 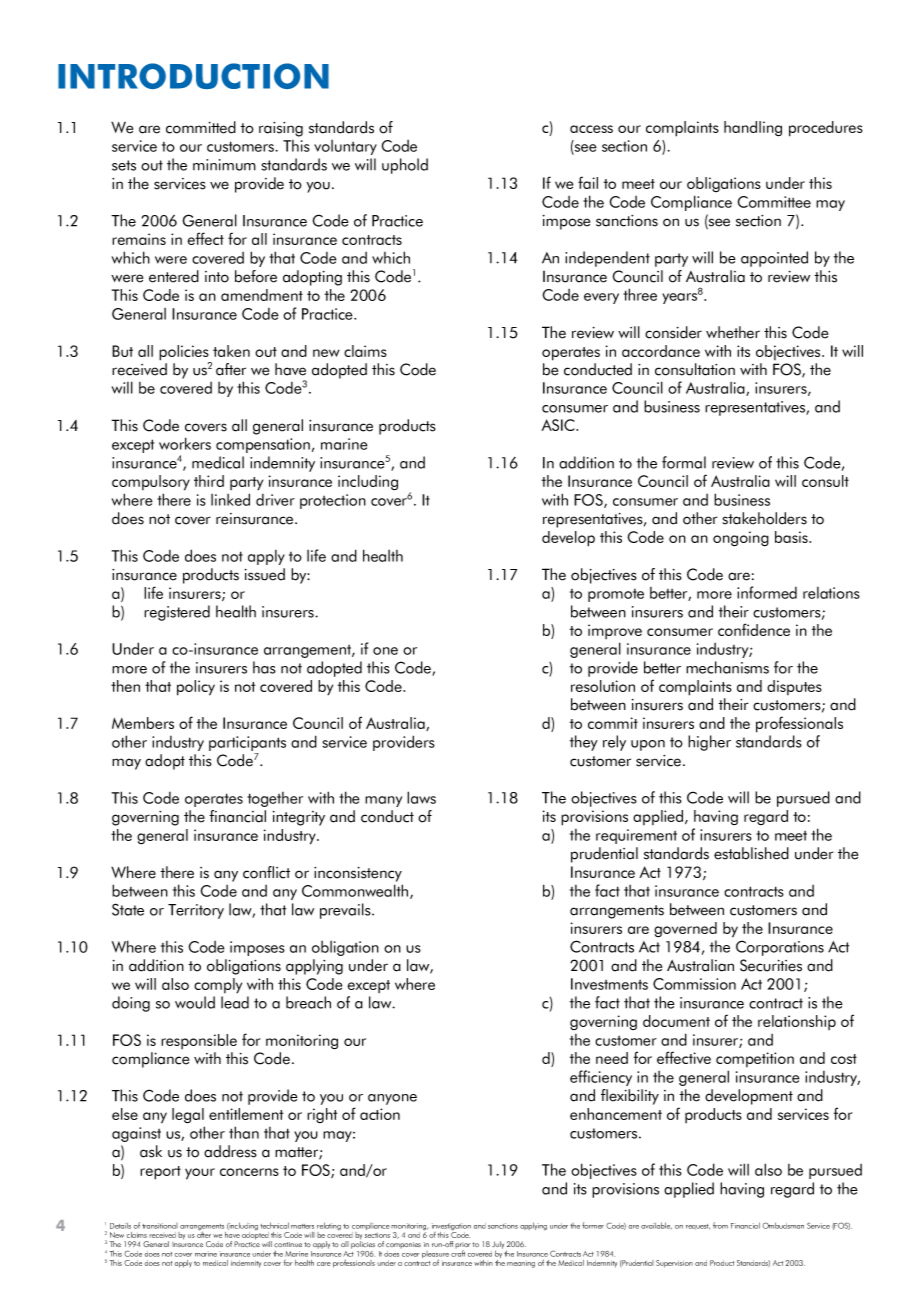 What do you see at coordinates (193, 76) in the screenshot?
I see `INTRODUCTION` at bounding box center [193, 76].
